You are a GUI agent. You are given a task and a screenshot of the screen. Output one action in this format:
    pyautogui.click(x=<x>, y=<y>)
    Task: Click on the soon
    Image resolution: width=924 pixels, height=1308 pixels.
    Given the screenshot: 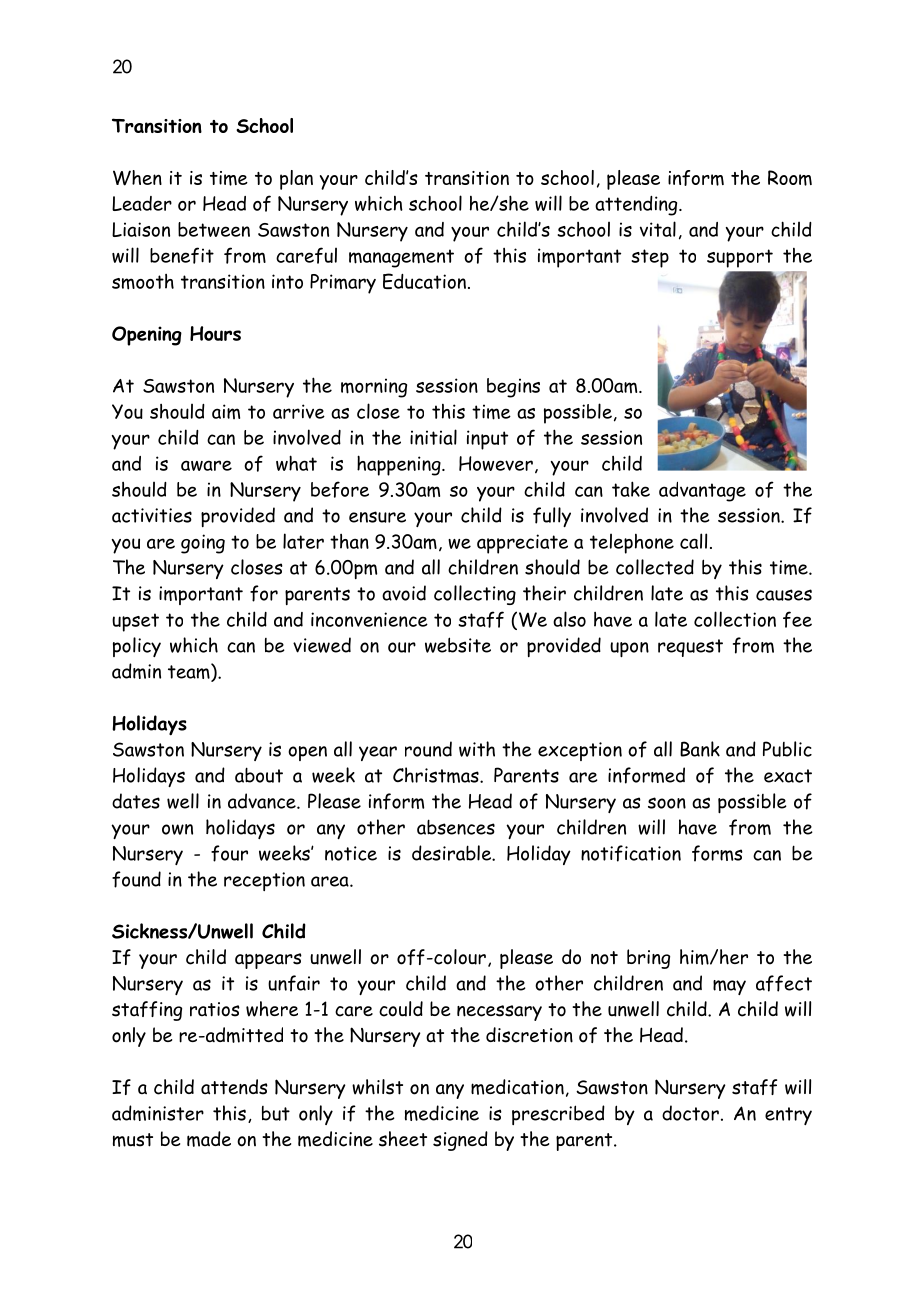 What is the action you would take?
    pyautogui.click(x=667, y=803)
